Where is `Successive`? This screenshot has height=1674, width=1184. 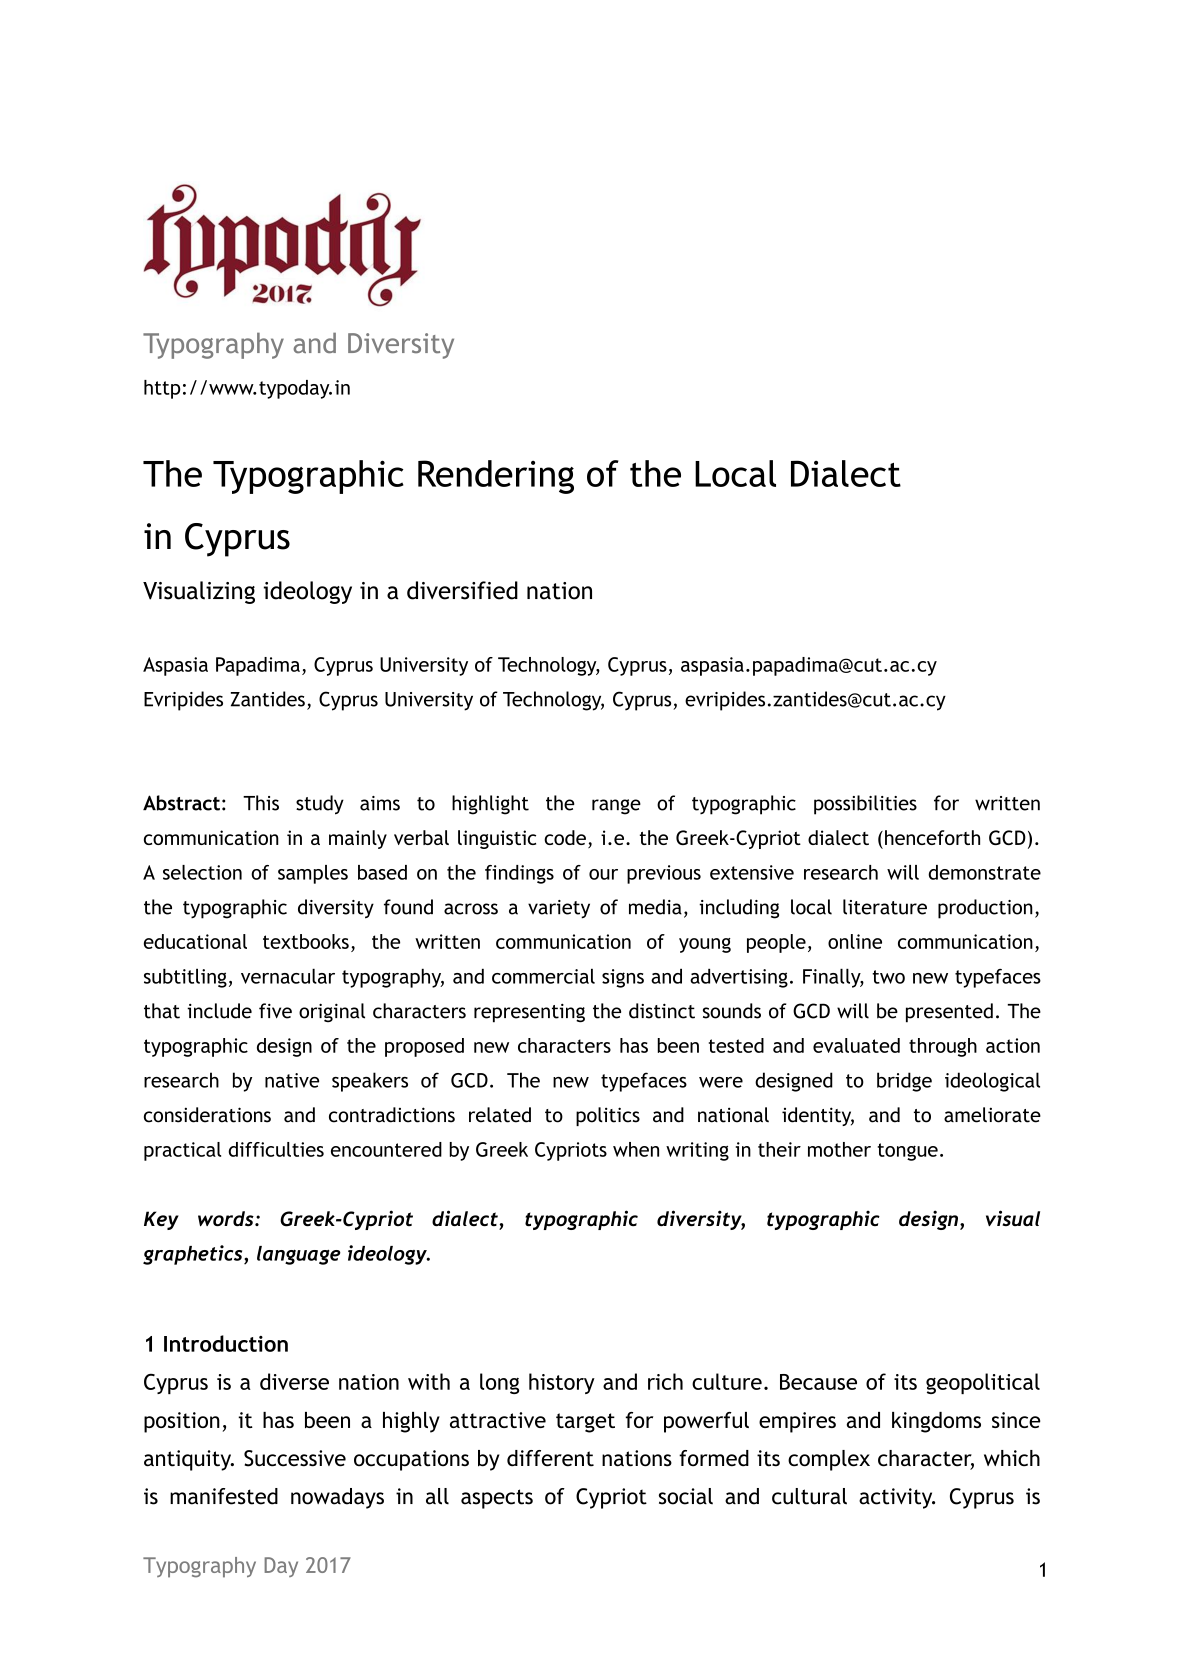 Successive is located at coordinates (295, 1458).
